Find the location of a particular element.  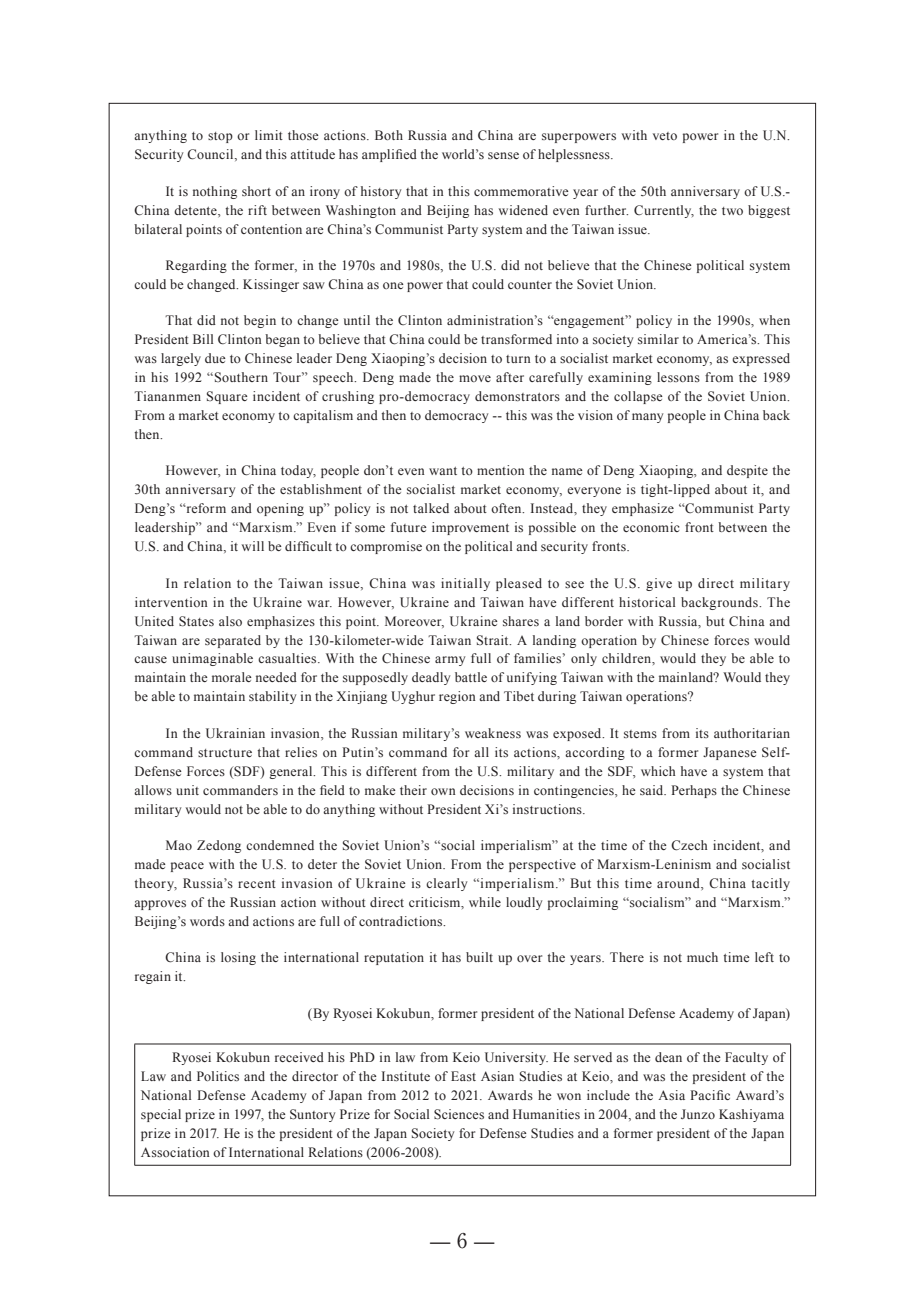

sense is located at coordinates (503, 155).
